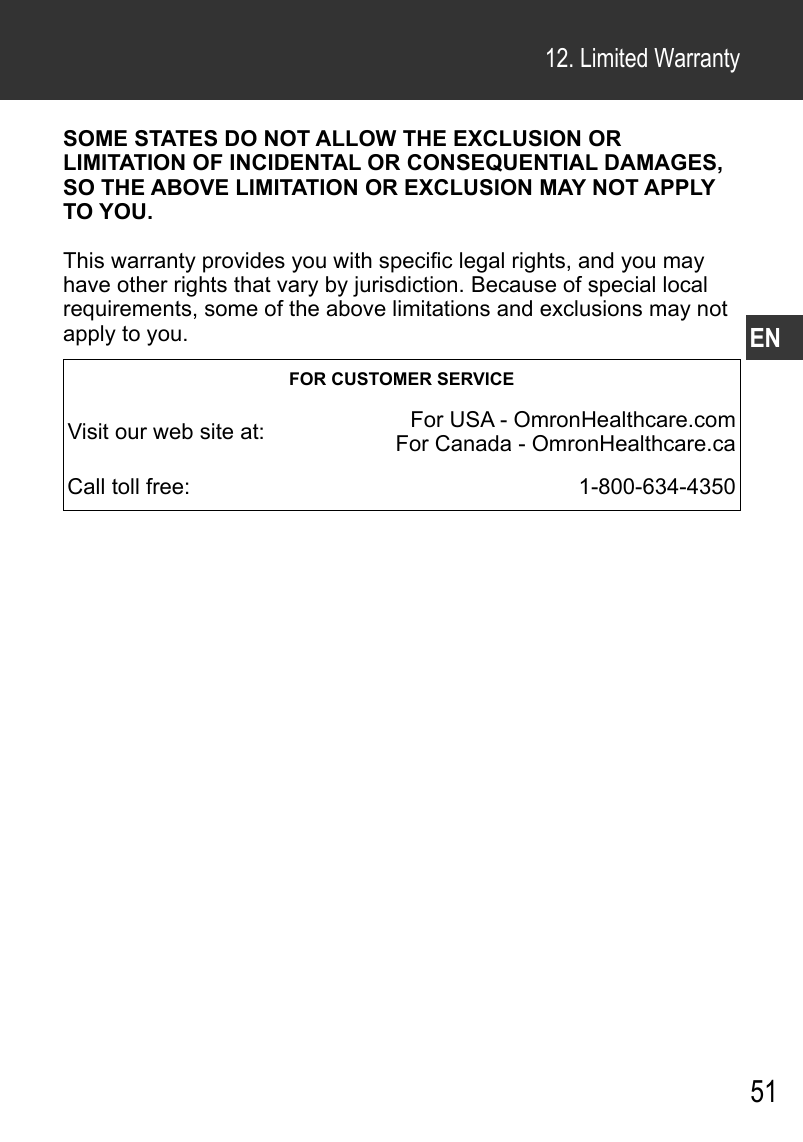  Describe the element at coordinates (142, 284) in the page. I see `other` at that location.
